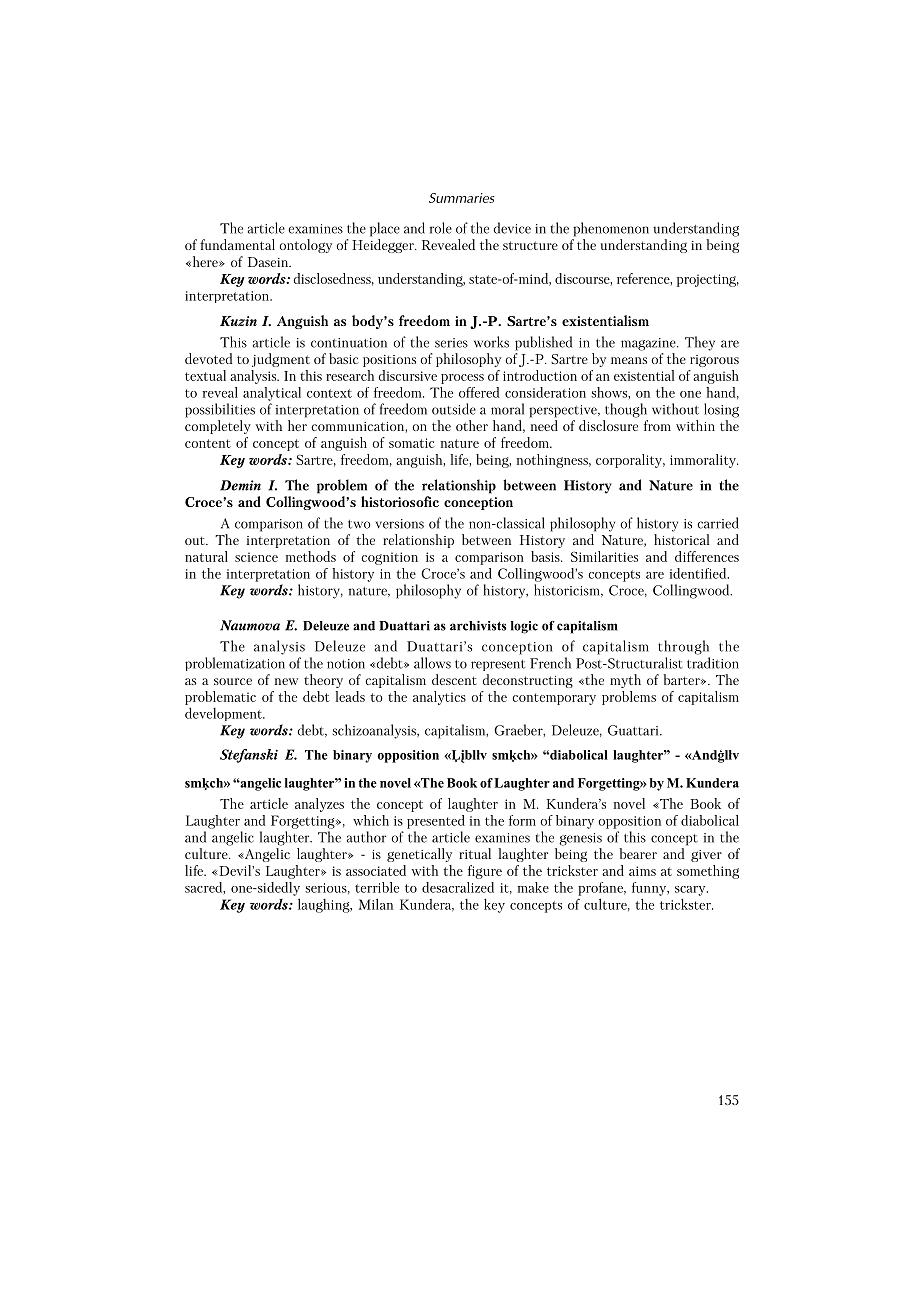 Image resolution: width=924 pixels, height=1308 pixels. What do you see at coordinates (441, 228) in the image?
I see `role` at bounding box center [441, 228].
